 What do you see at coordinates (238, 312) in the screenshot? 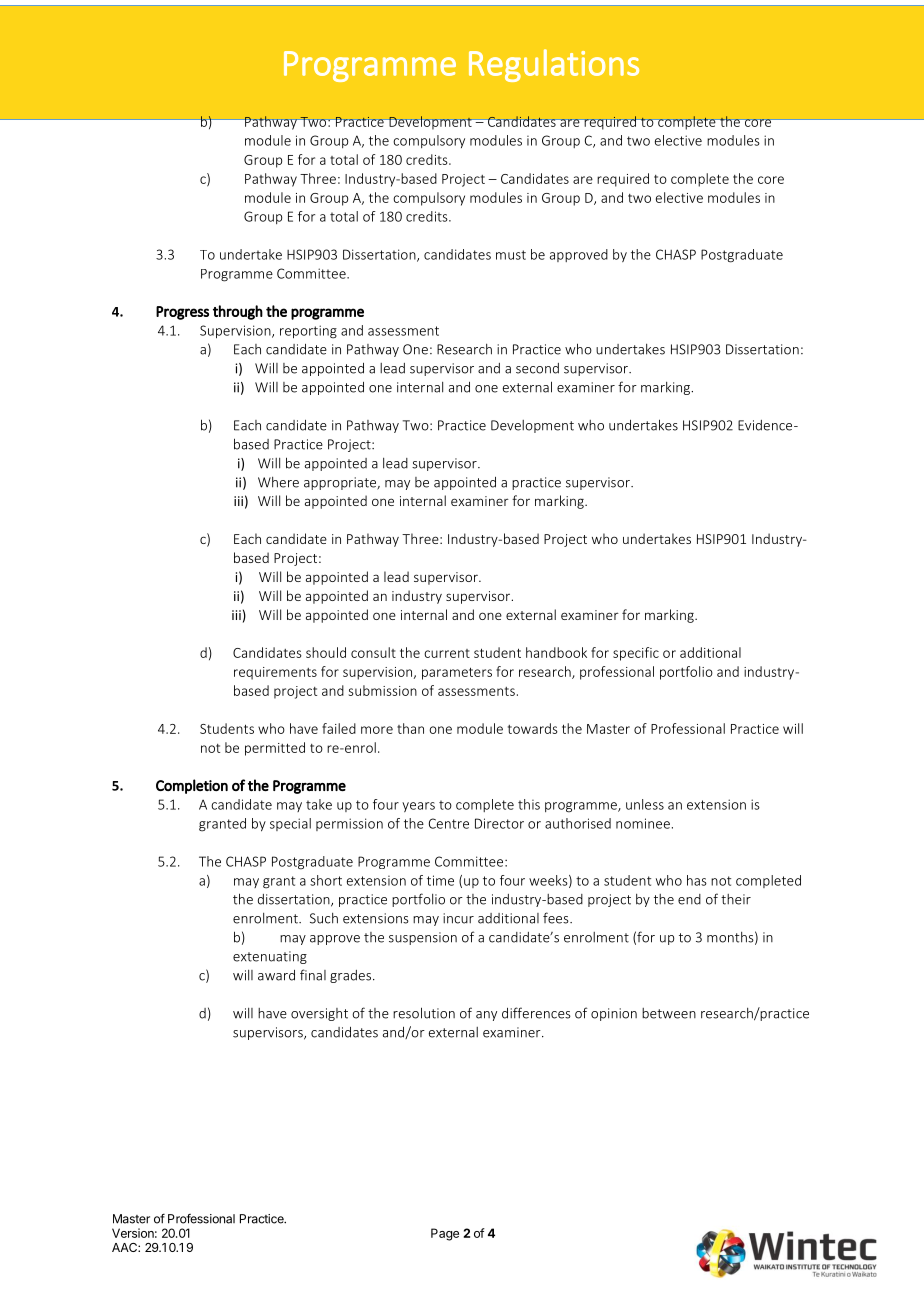
I see `through` at bounding box center [238, 312].
